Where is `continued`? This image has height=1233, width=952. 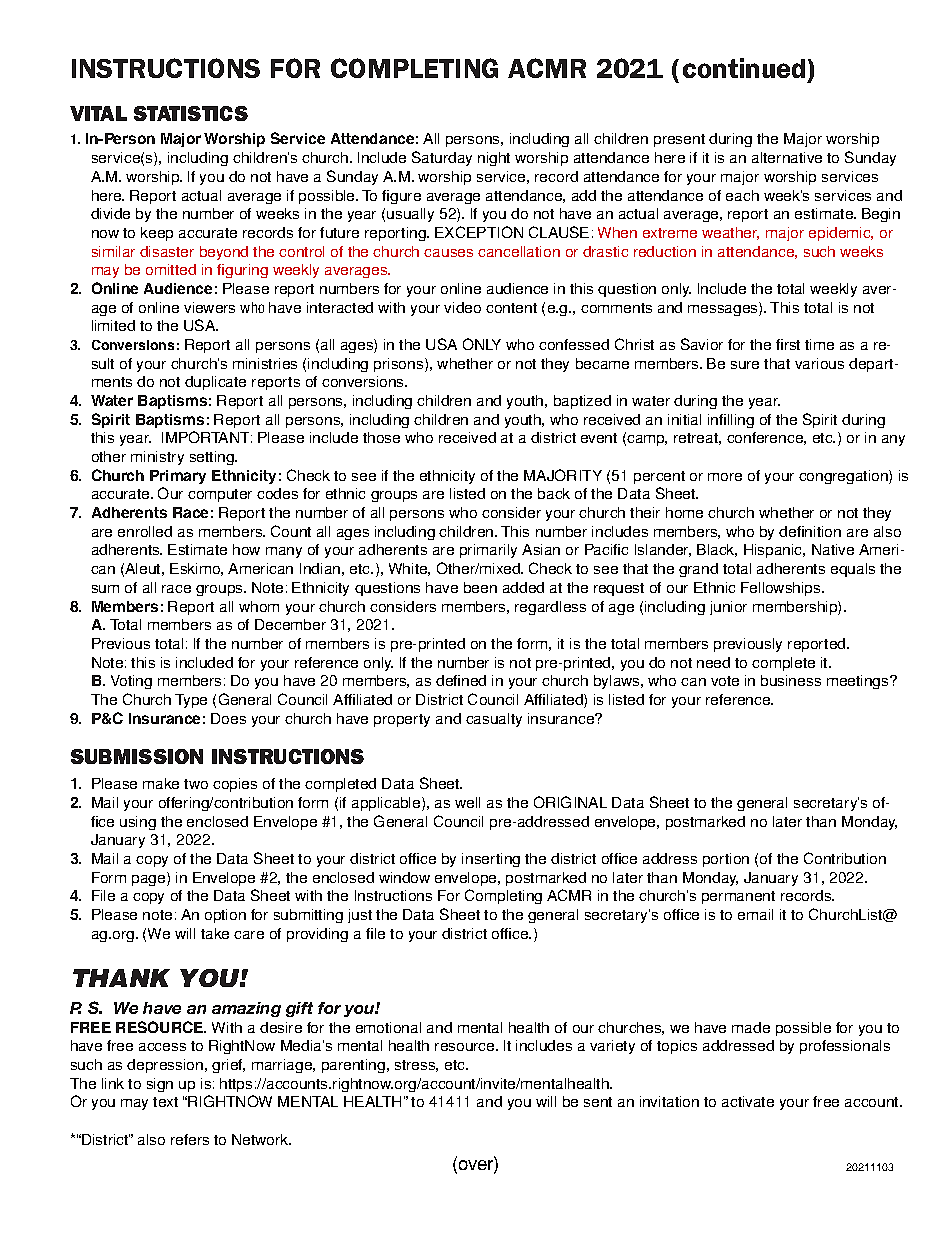
continued is located at coordinates (744, 68).
